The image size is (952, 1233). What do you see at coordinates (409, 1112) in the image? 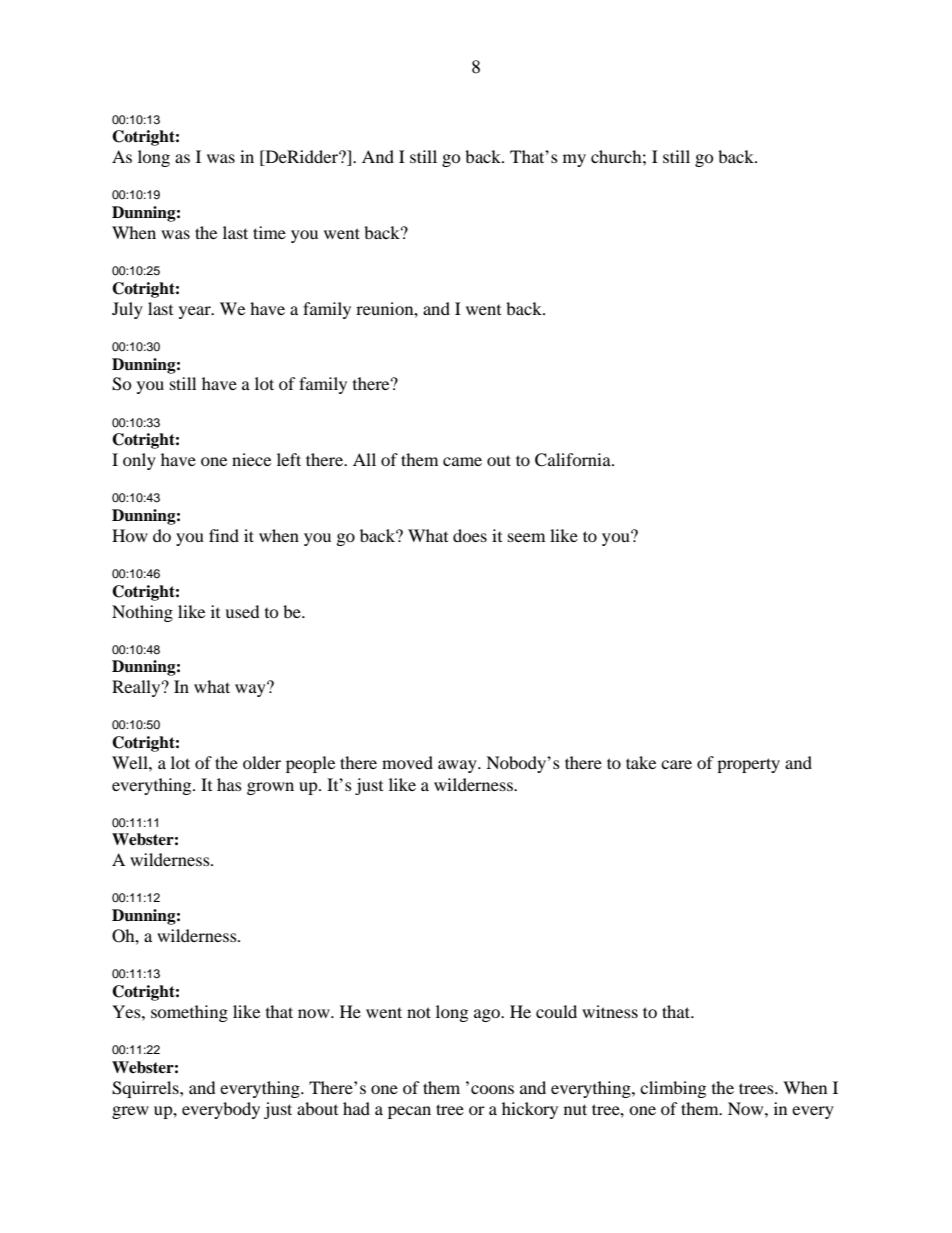
I see `pecan` at bounding box center [409, 1112].
